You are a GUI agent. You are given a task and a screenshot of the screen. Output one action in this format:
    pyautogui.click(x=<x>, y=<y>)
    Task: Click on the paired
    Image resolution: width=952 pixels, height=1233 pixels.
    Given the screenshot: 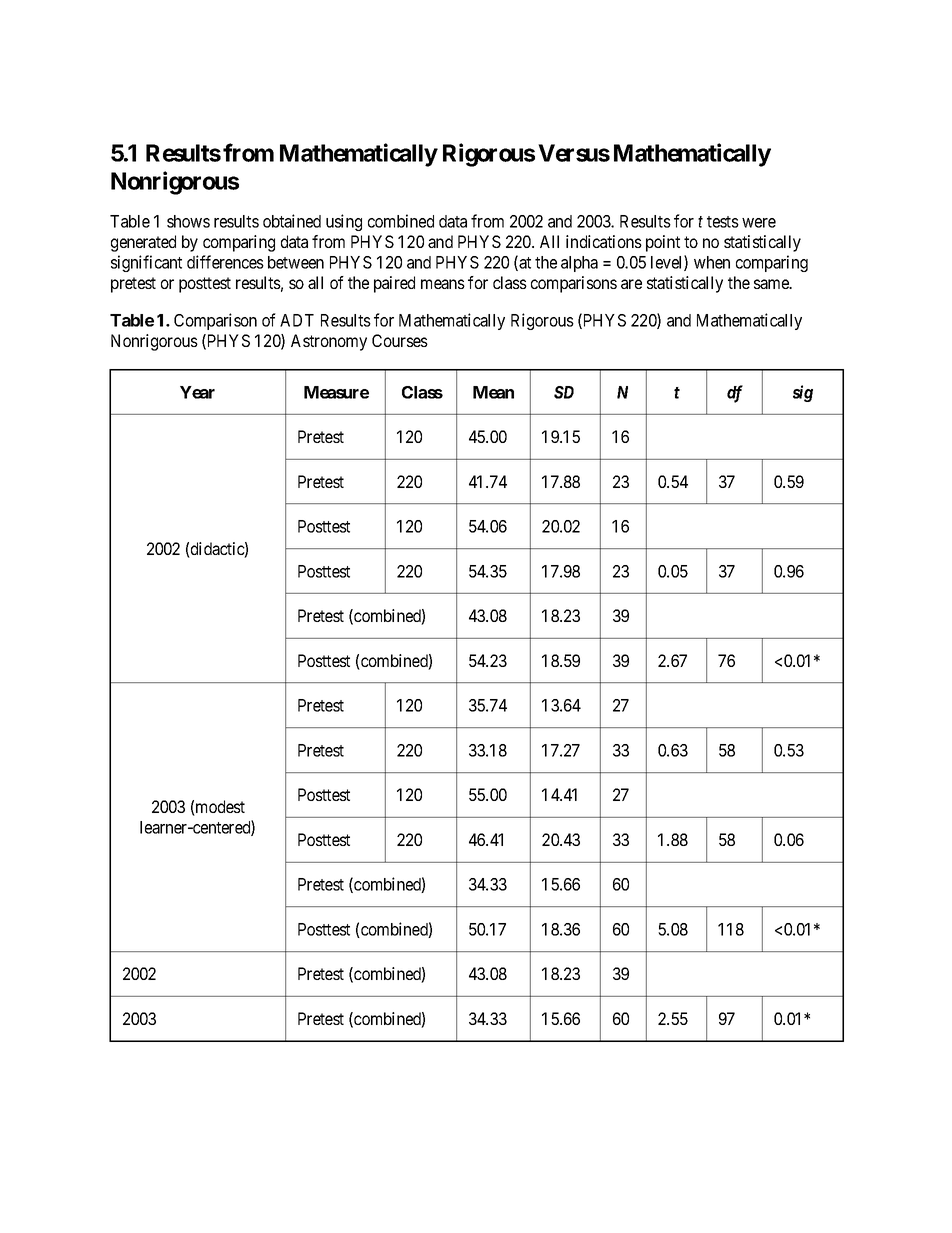 What is the action you would take?
    pyautogui.click(x=394, y=284)
